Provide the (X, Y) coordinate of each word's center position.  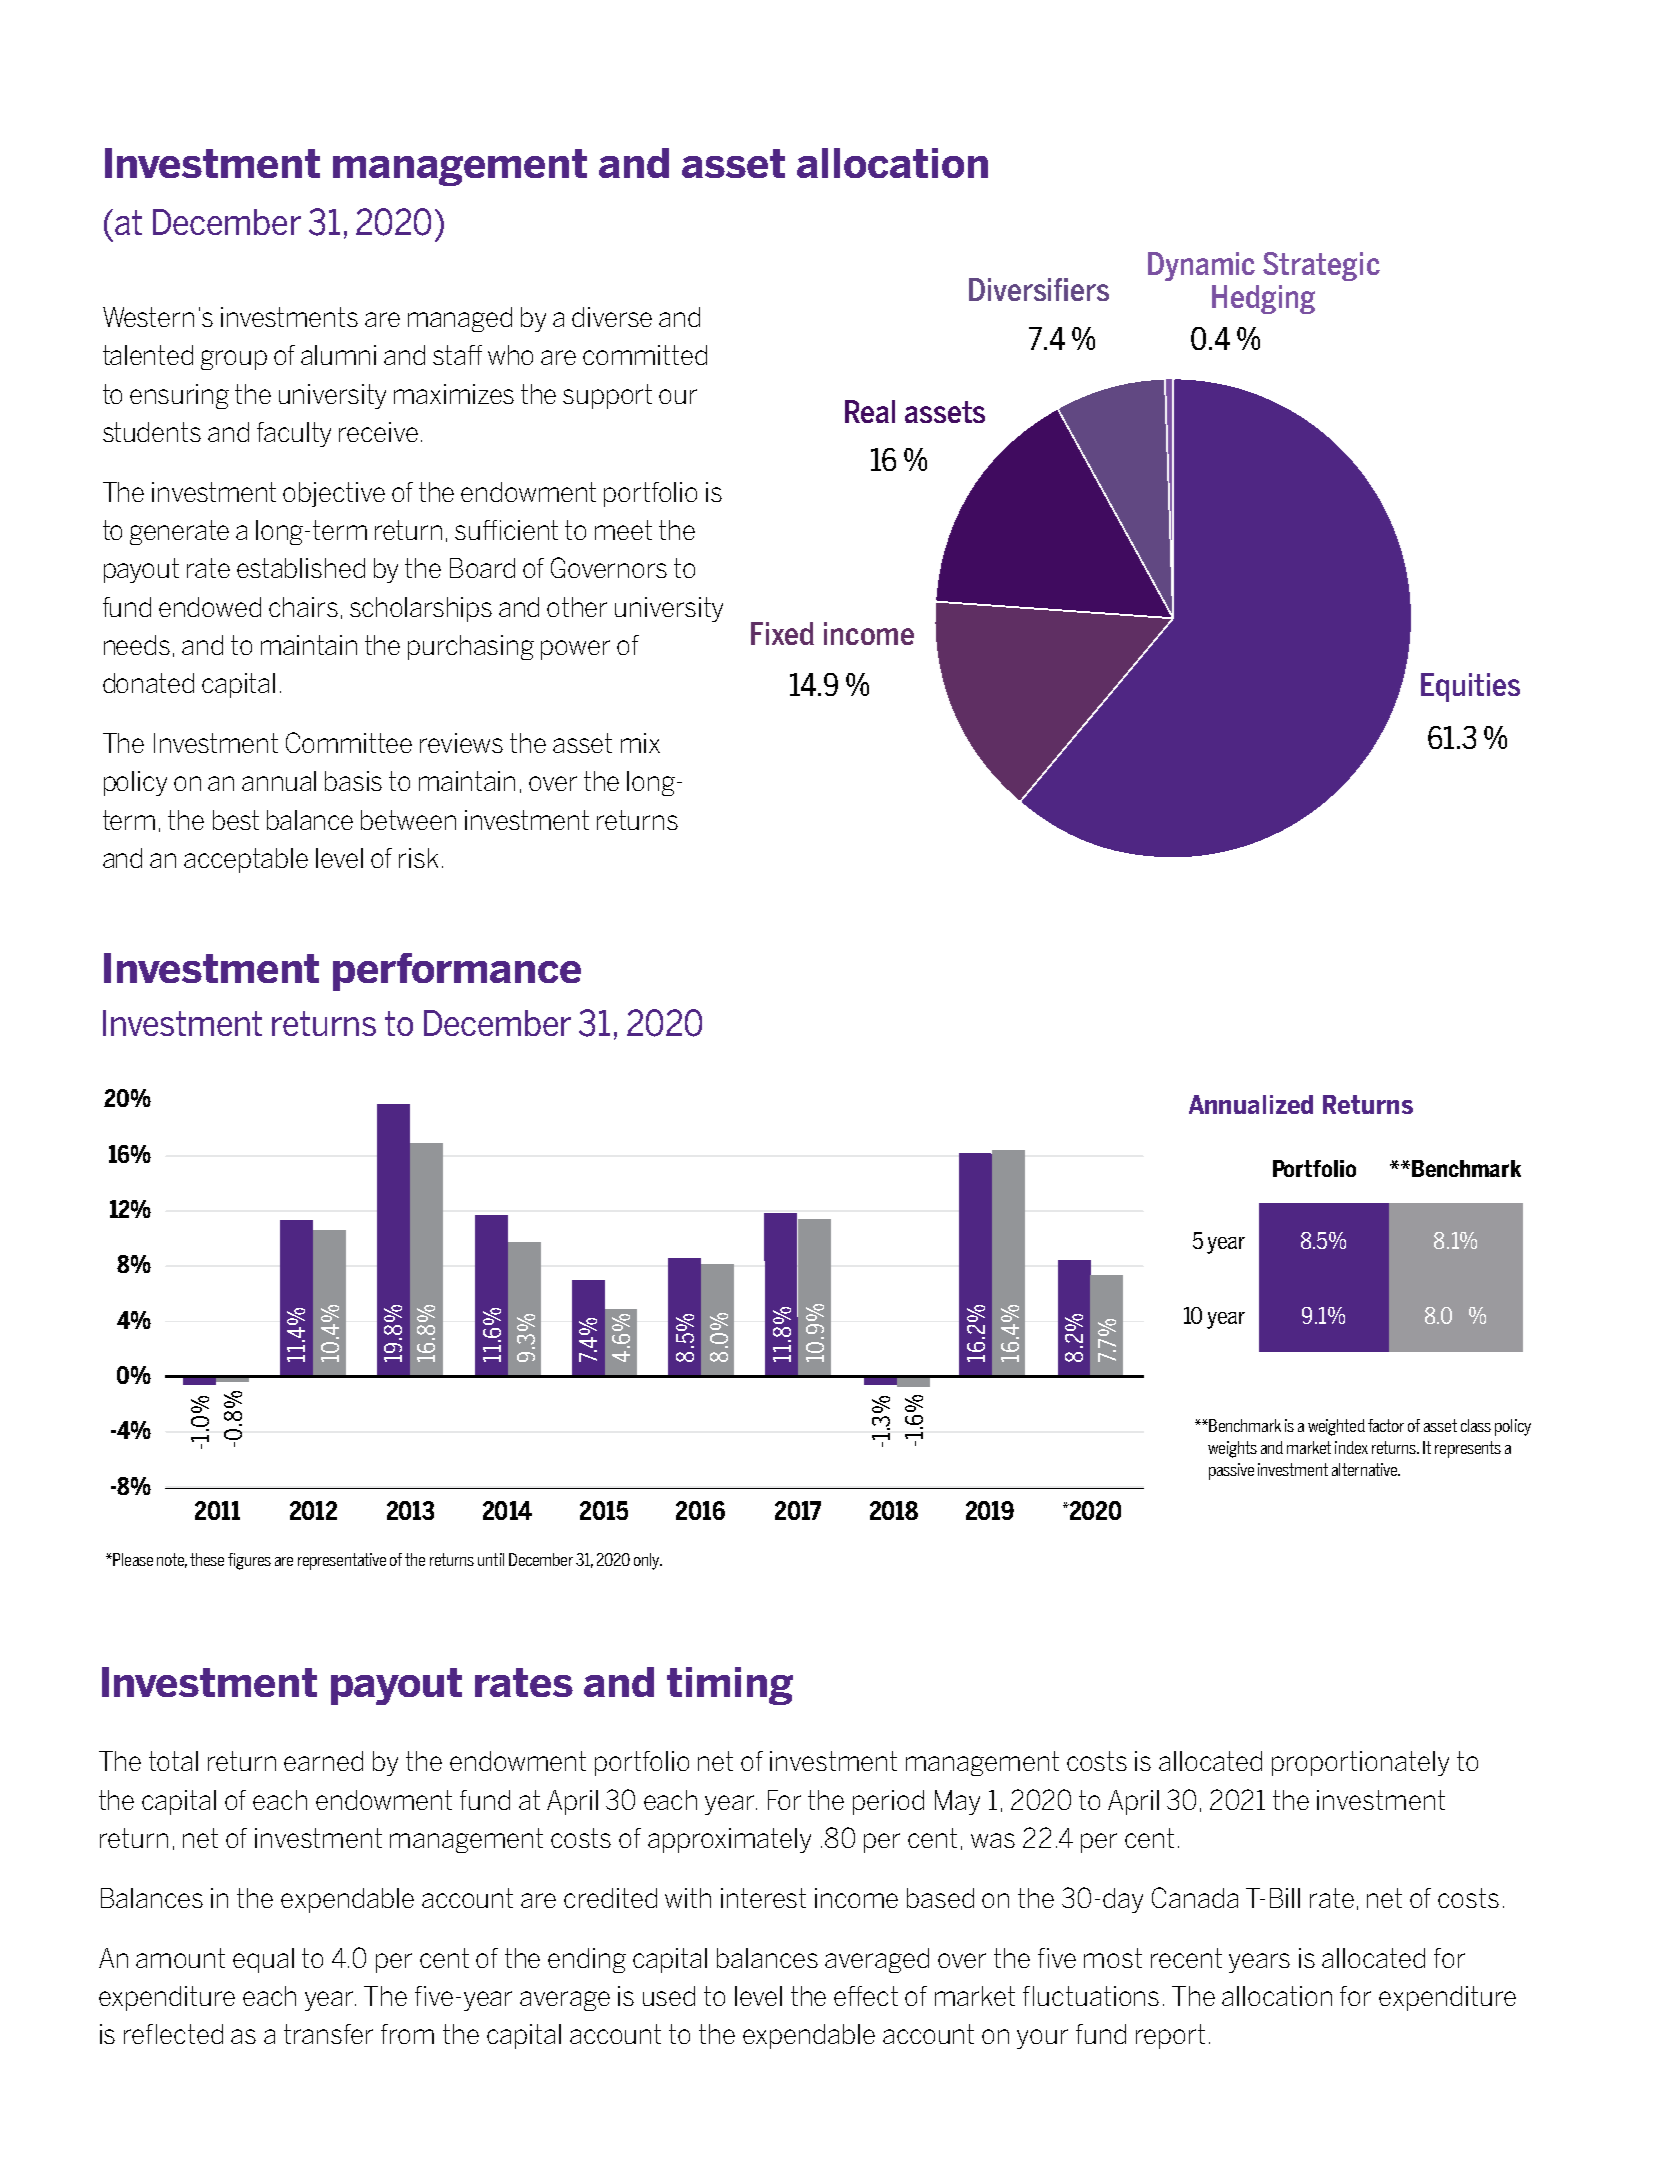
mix (640, 743)
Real (870, 411)
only (648, 1561)
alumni (338, 355)
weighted (1336, 1427)
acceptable (246, 860)
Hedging (1263, 299)
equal (263, 1960)
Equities (1470, 687)
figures (249, 1561)
